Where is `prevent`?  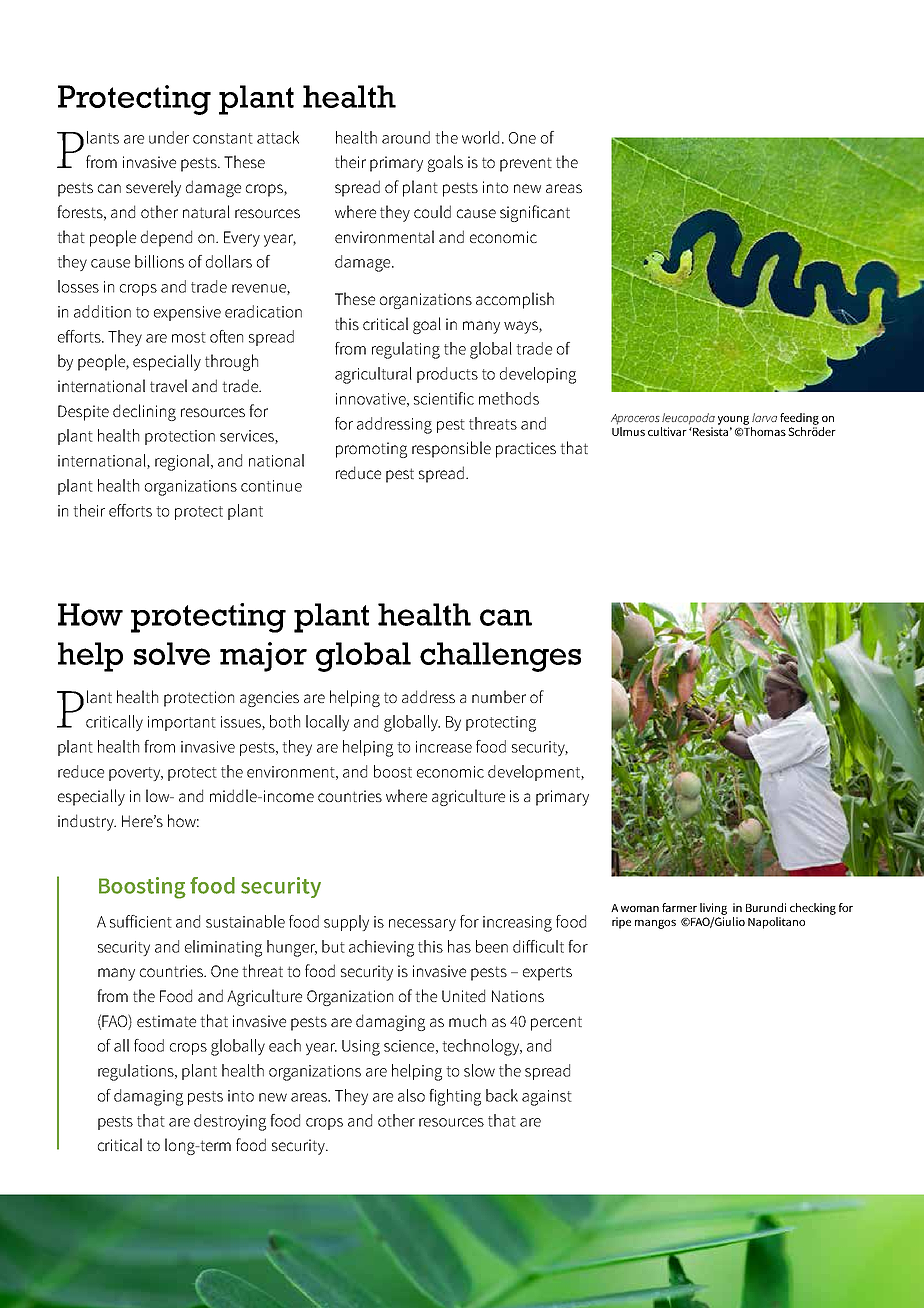
prevent is located at coordinates (526, 164).
